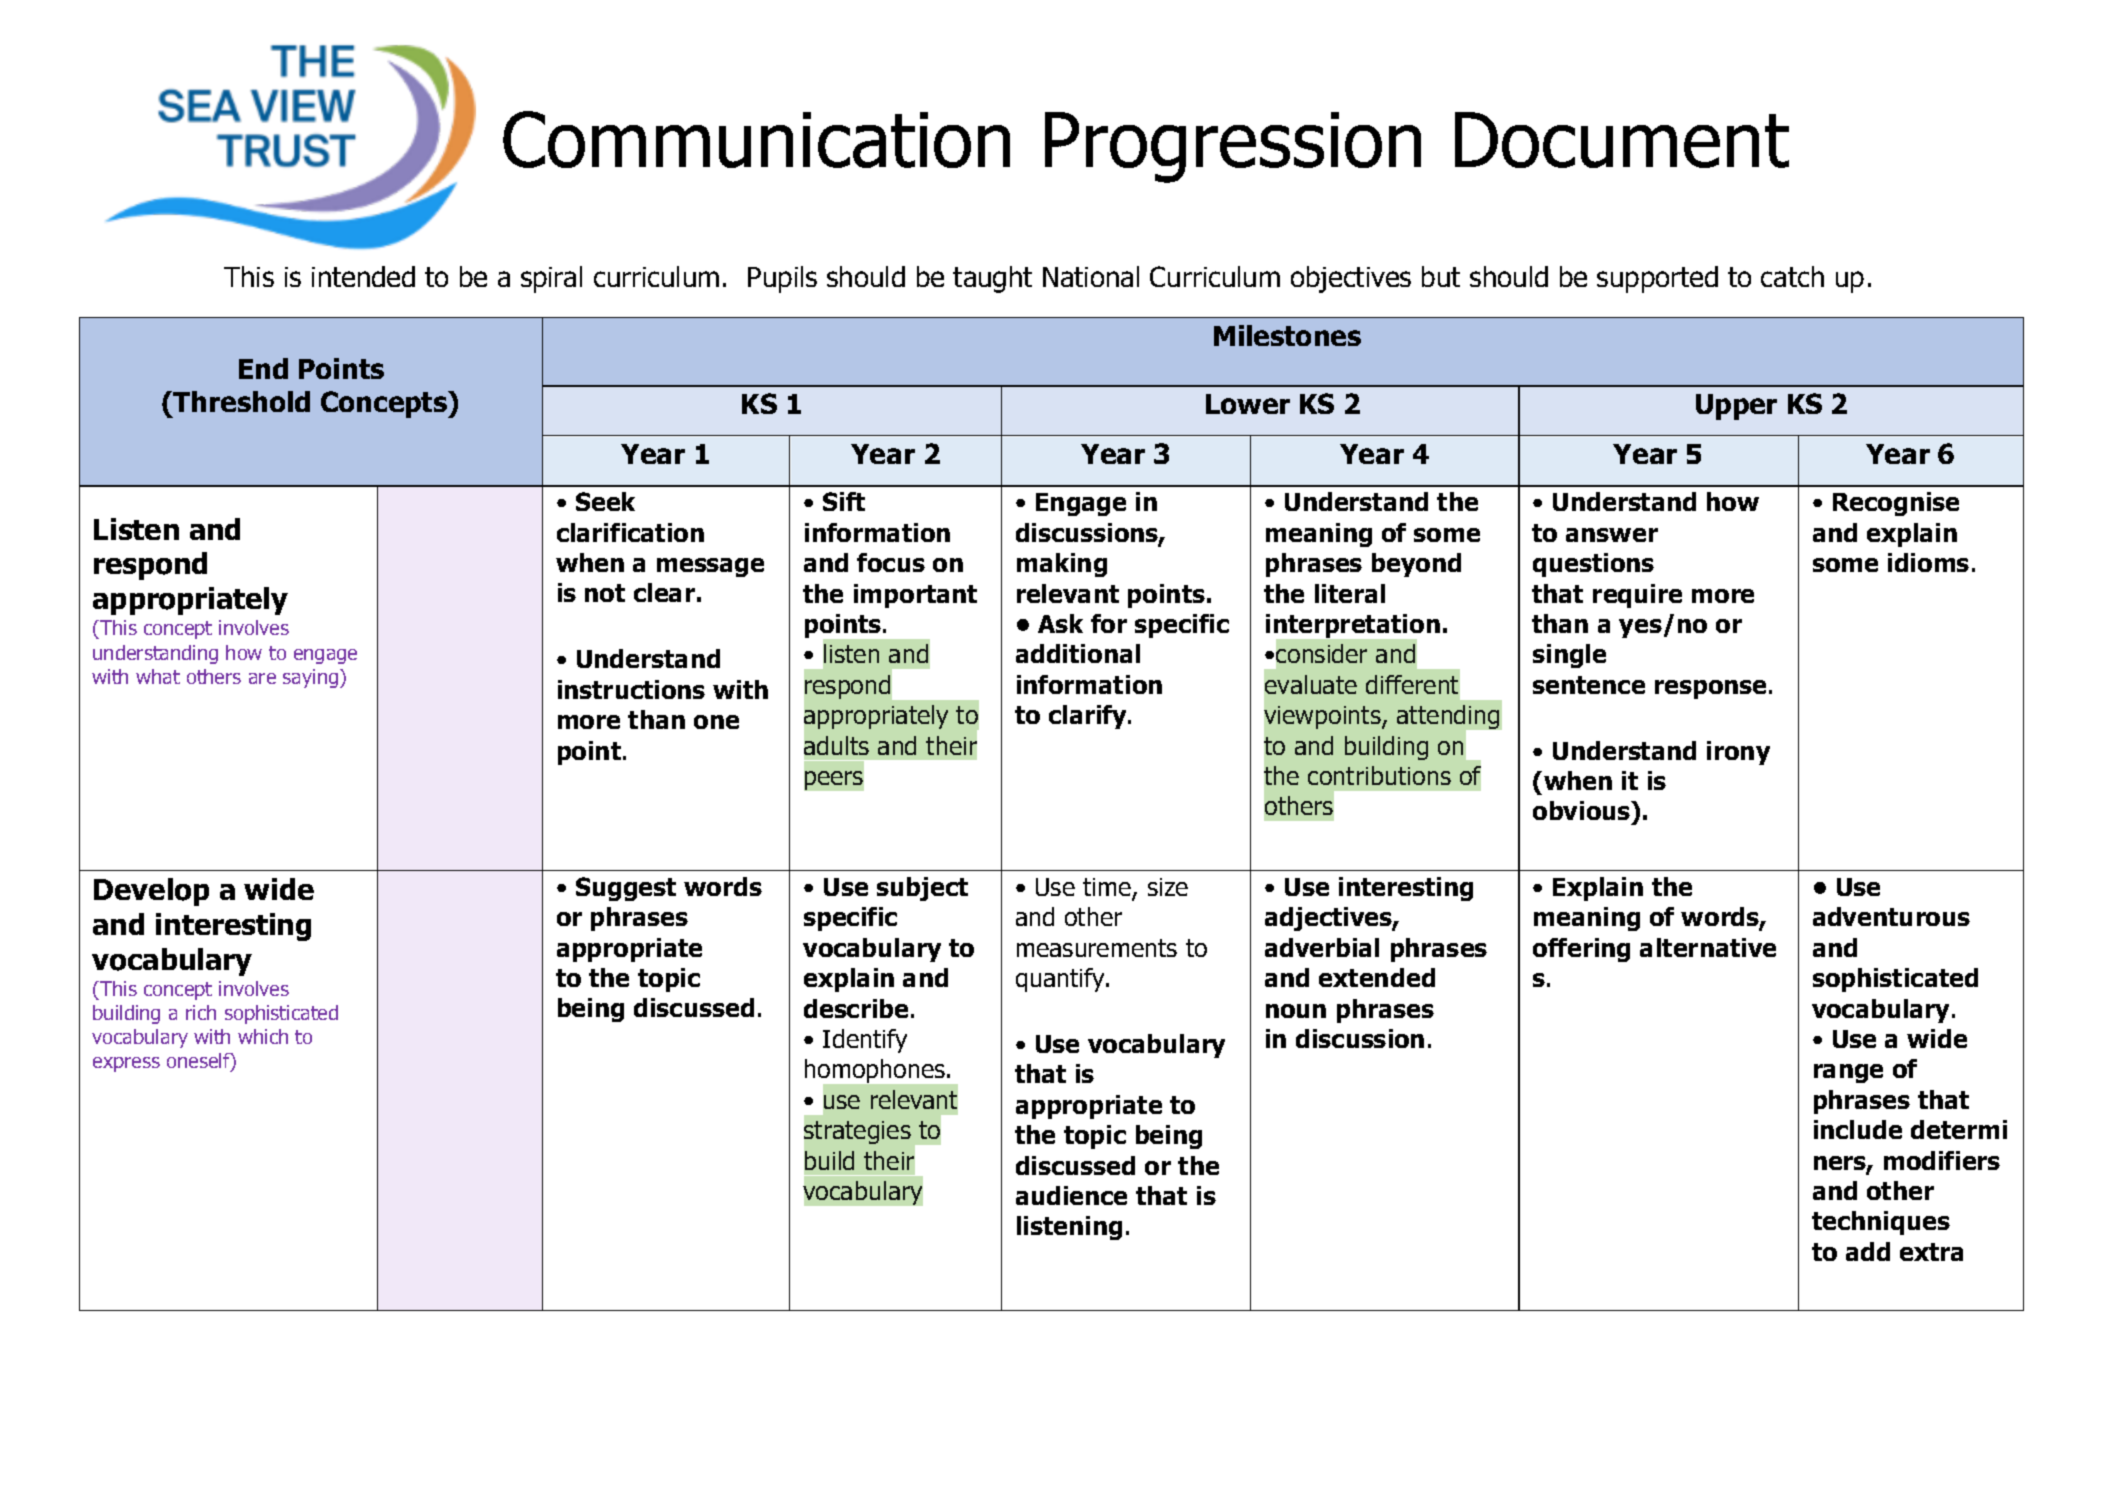 The image size is (2119, 1499). What do you see at coordinates (1891, 916) in the document?
I see `adventurous` at bounding box center [1891, 916].
